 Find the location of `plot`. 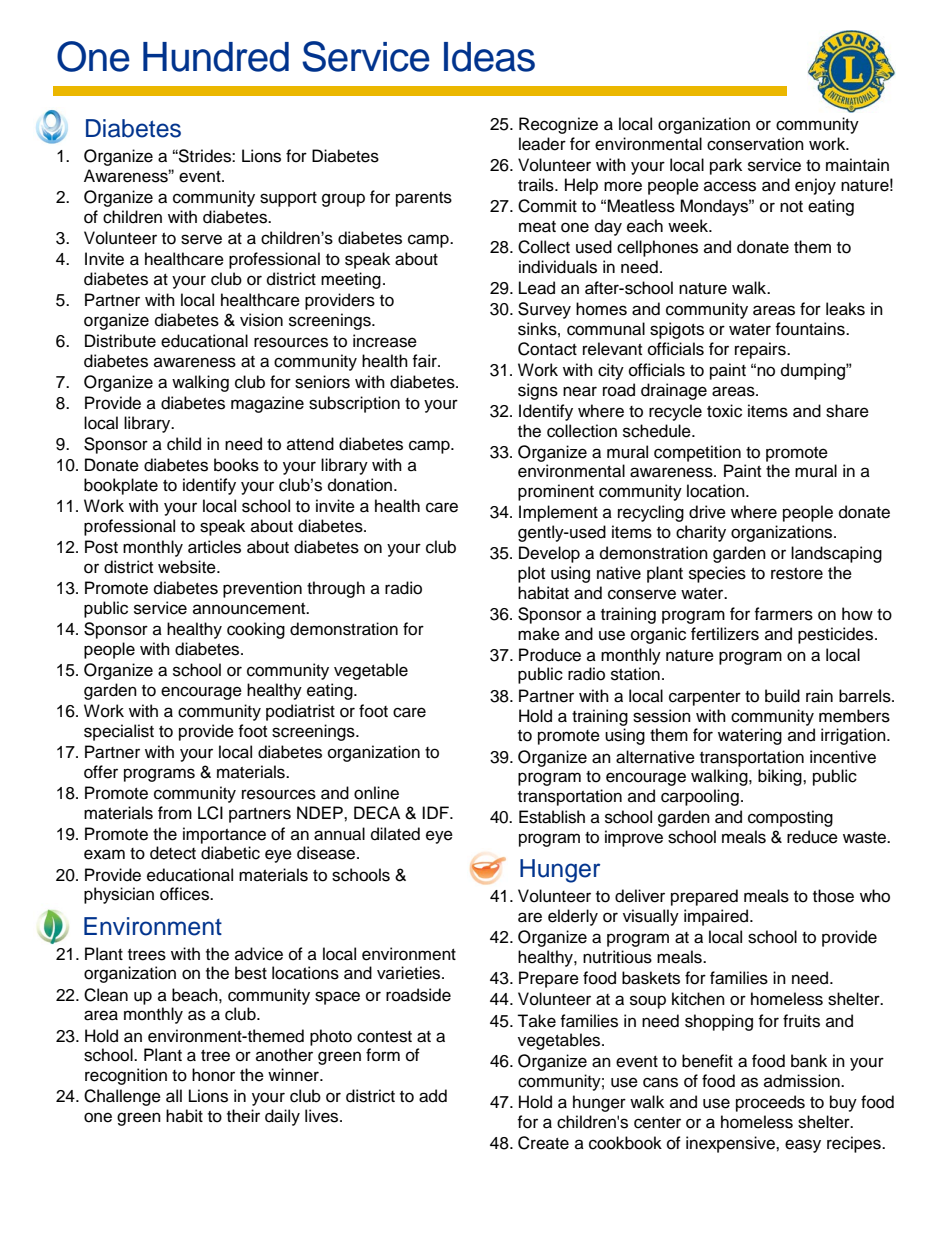

plot is located at coordinates (531, 574).
